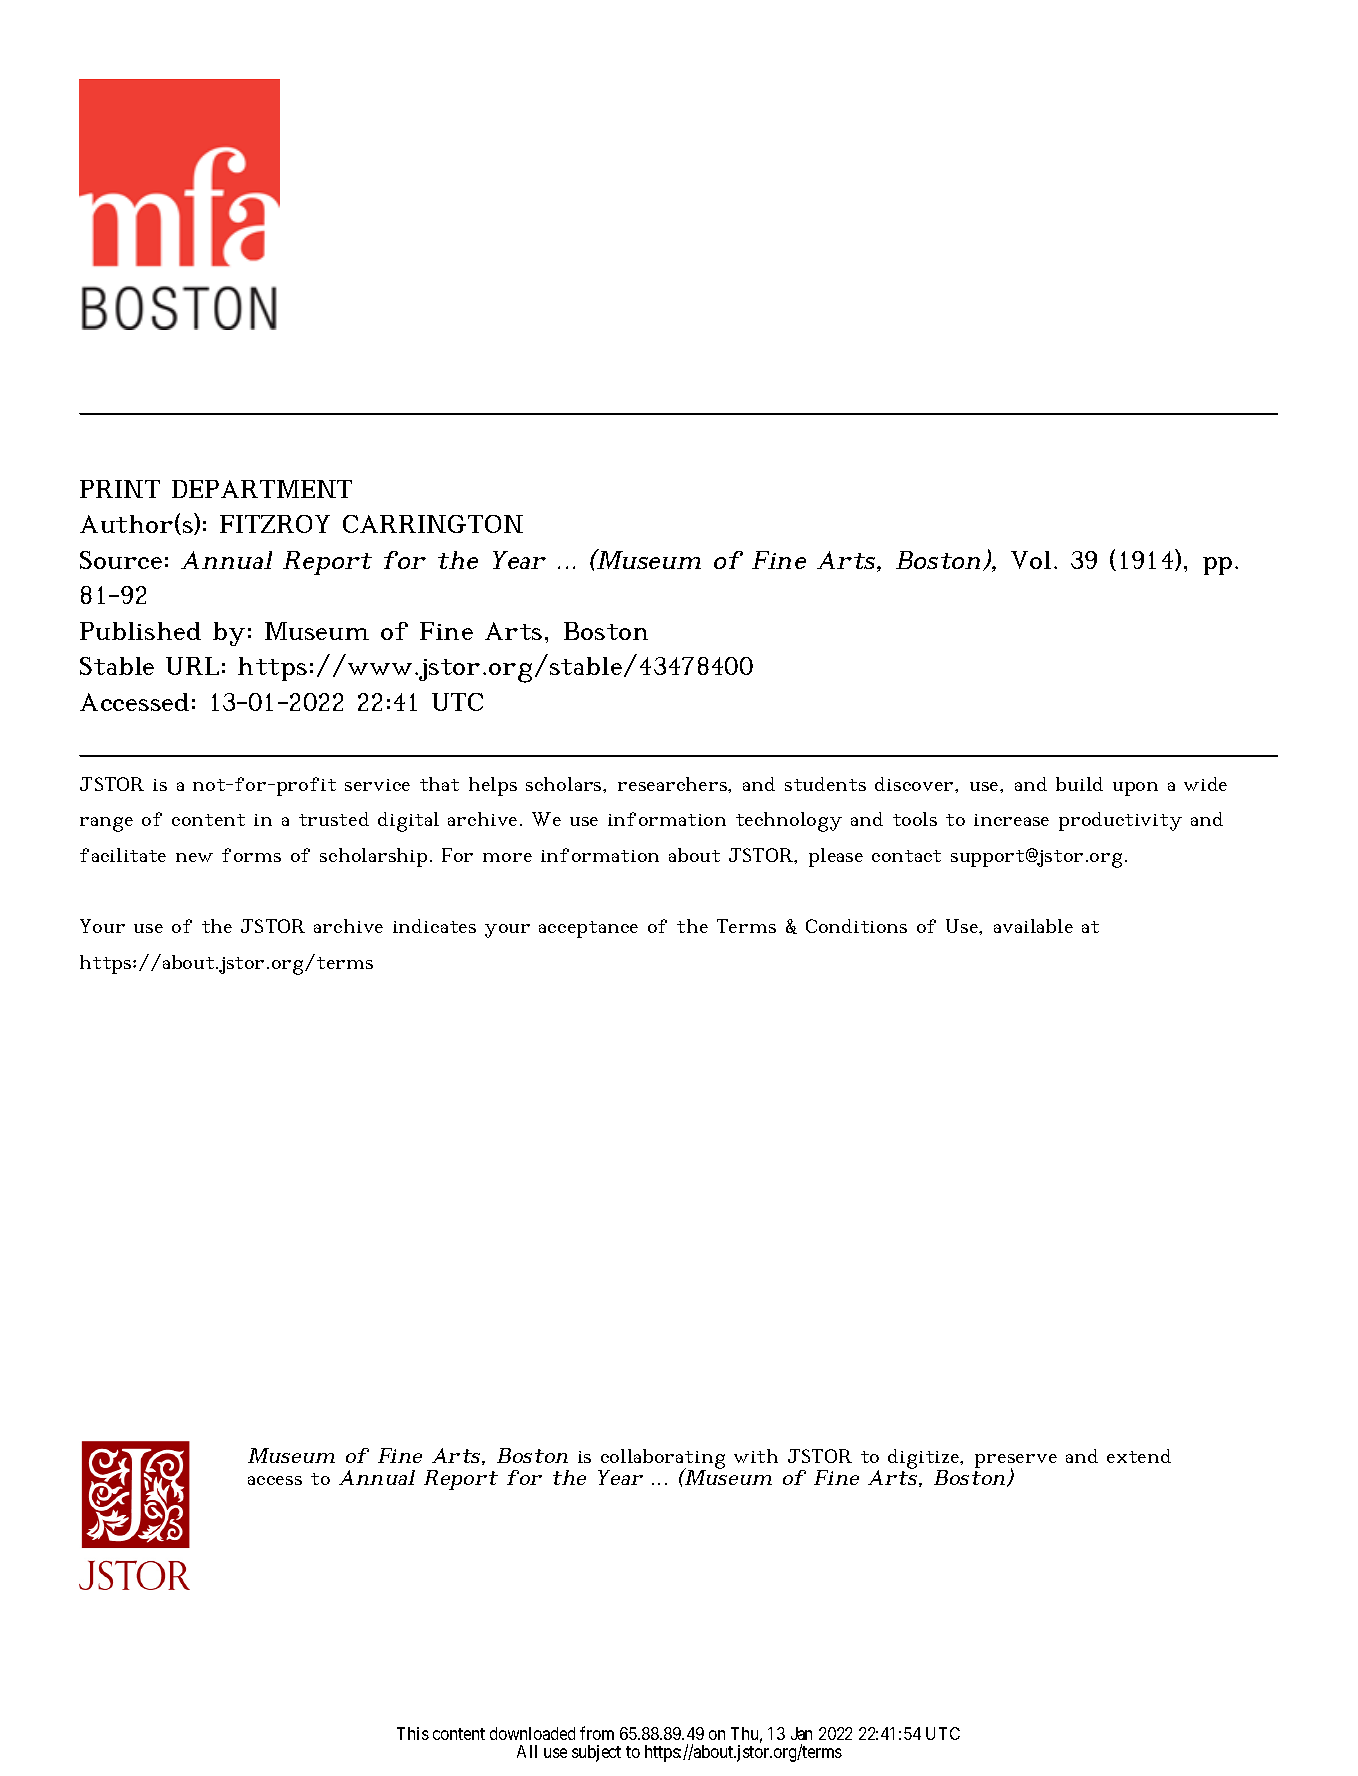 The image size is (1358, 1776). I want to click on indicates, so click(434, 926).
